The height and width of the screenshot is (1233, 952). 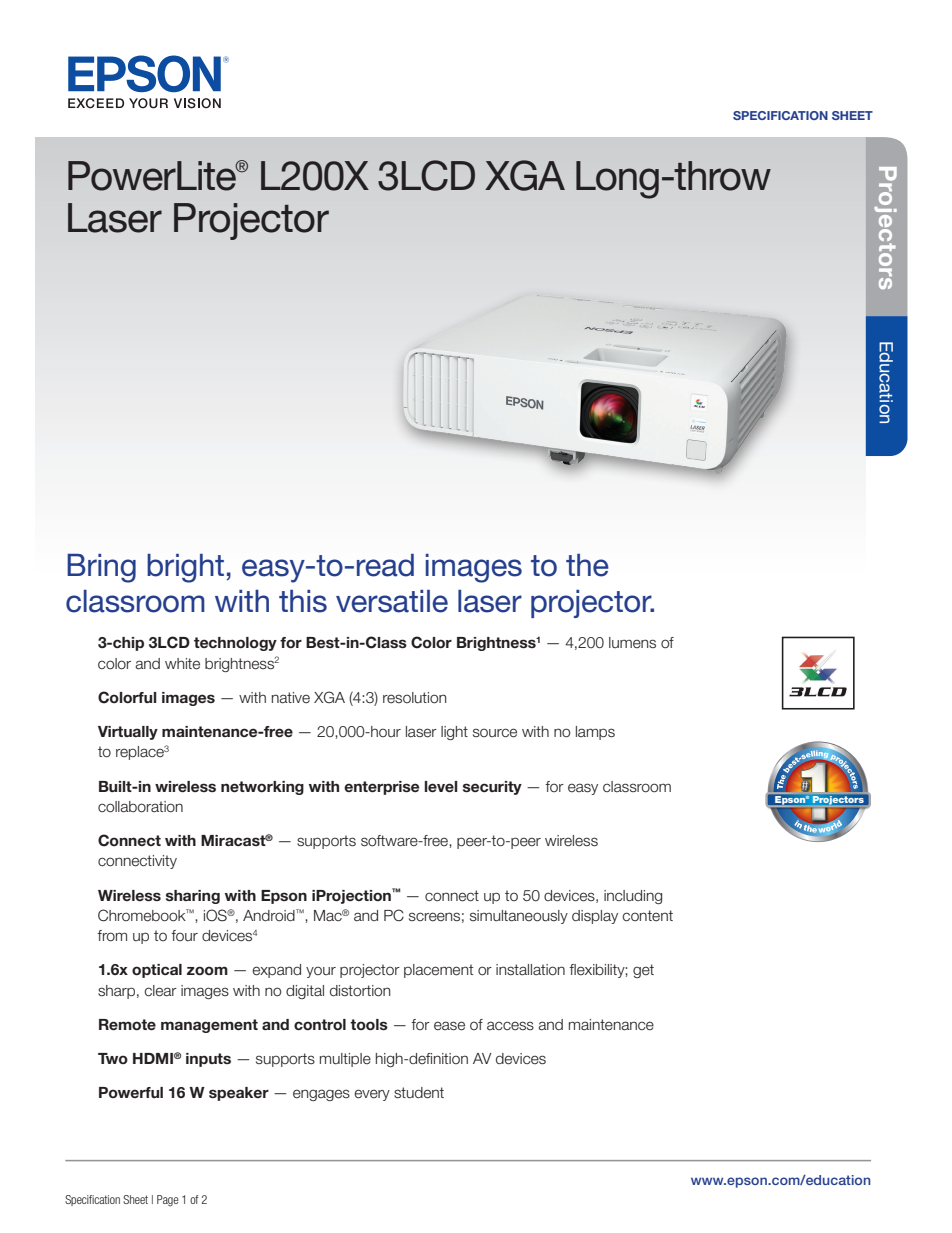 I want to click on the, so click(x=587, y=565).
